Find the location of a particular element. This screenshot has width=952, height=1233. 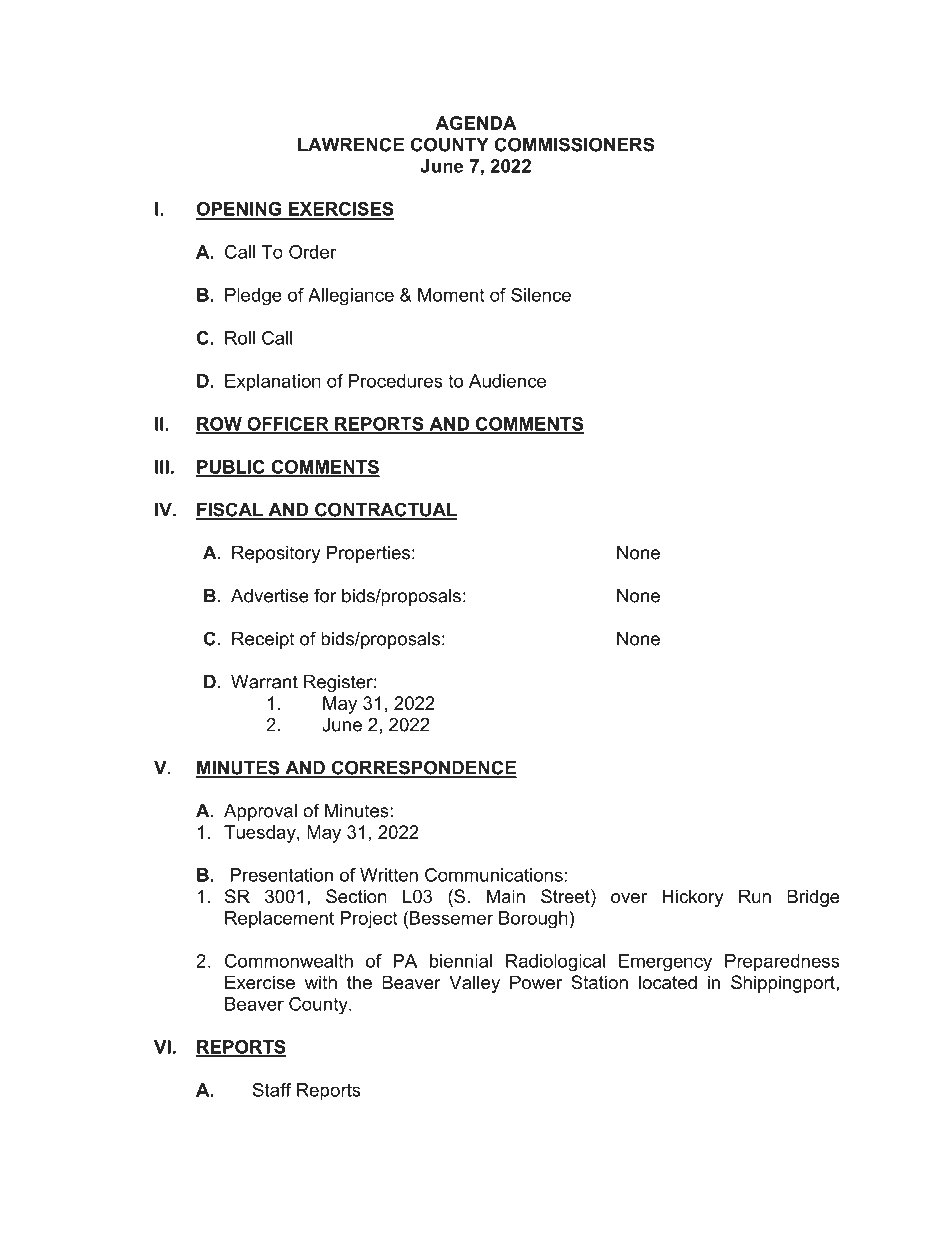

for is located at coordinates (325, 595).
